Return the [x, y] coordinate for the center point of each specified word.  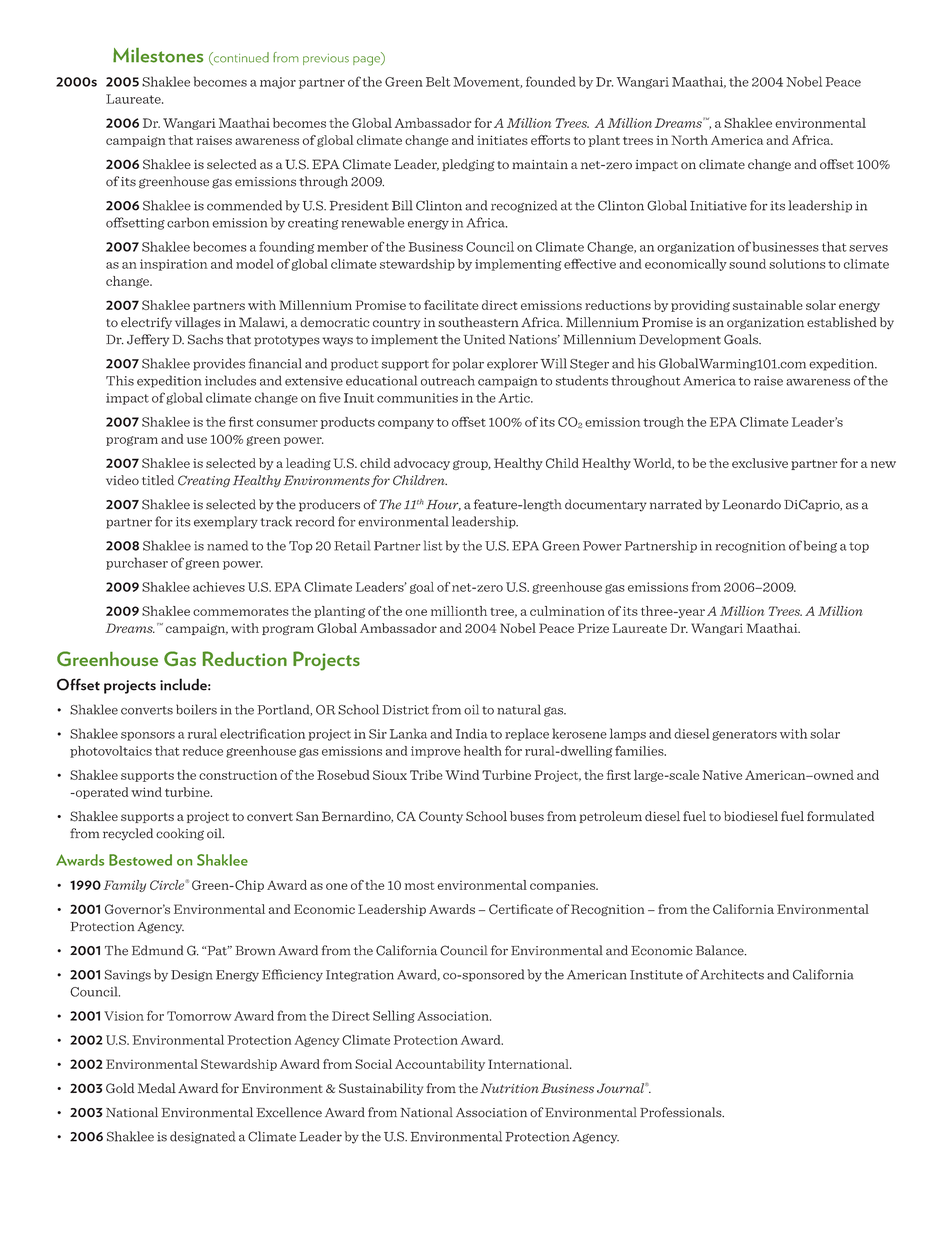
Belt [438, 81]
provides [219, 364]
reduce [203, 751]
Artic [515, 398]
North [689, 140]
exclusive [760, 463]
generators [744, 735]
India [472, 733]
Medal [157, 1088]
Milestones [158, 55]
